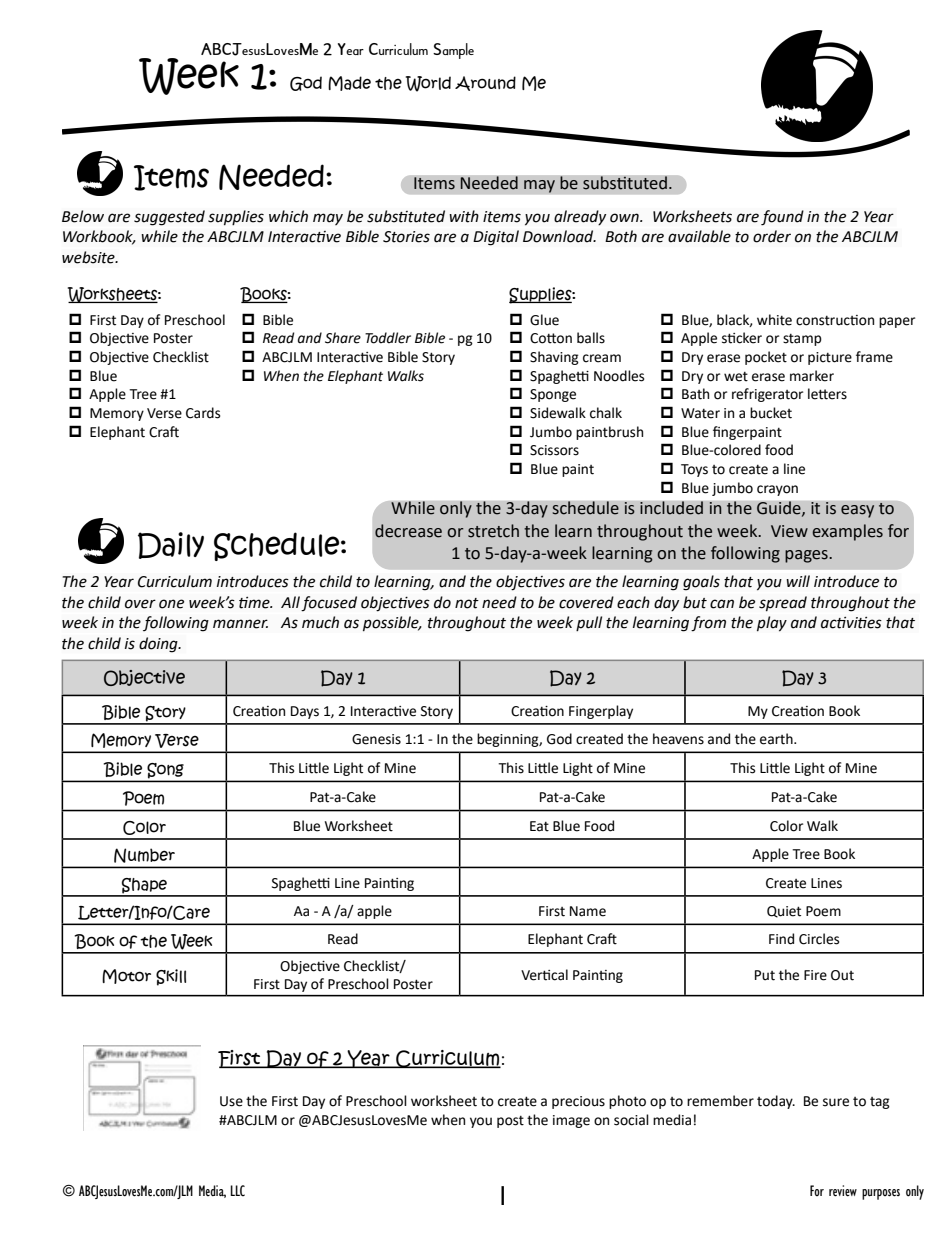 The height and width of the screenshot is (1233, 952). What do you see at coordinates (767, 395) in the screenshot?
I see `refrigerator` at bounding box center [767, 395].
